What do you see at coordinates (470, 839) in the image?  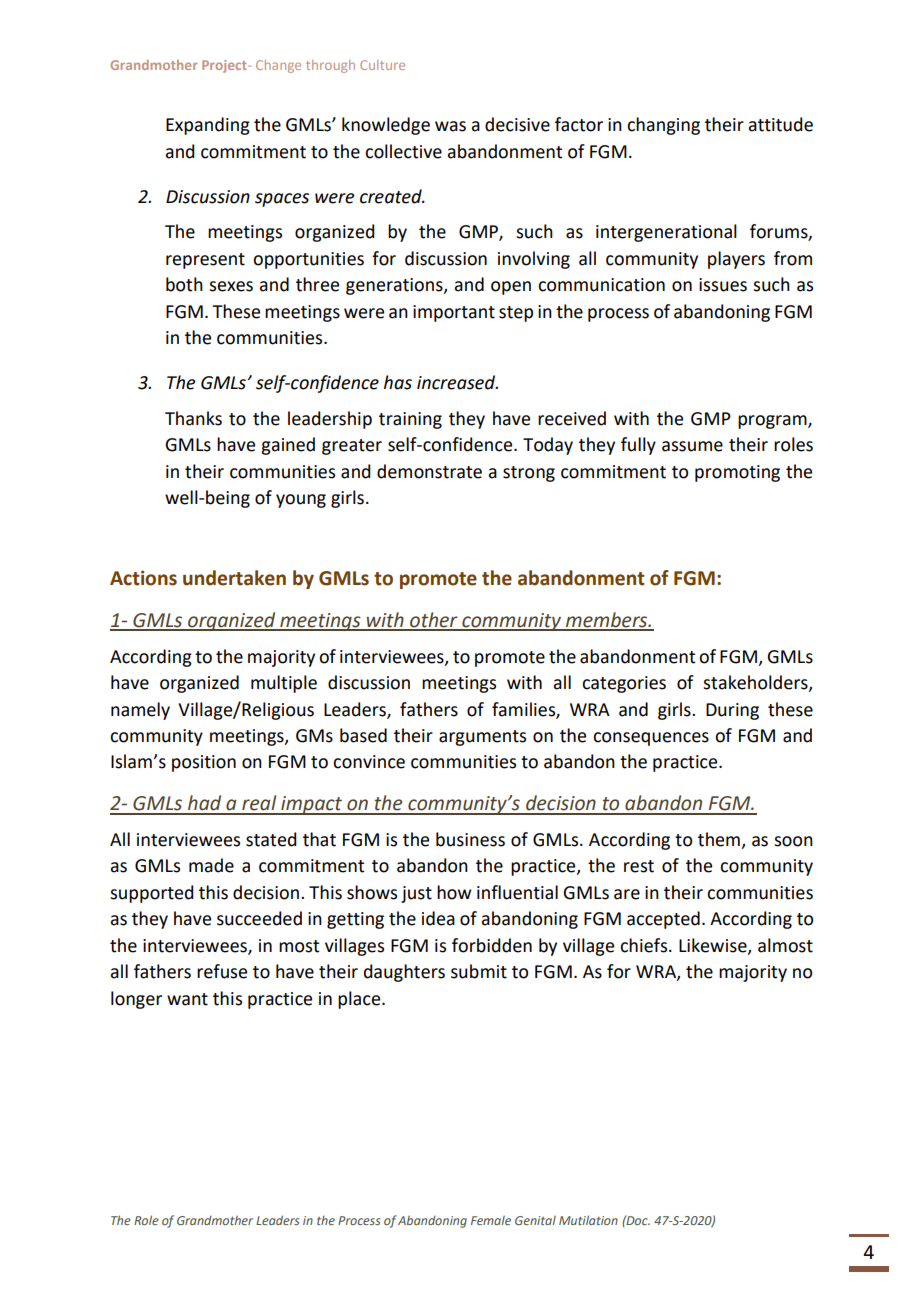 I see `business` at bounding box center [470, 839].
